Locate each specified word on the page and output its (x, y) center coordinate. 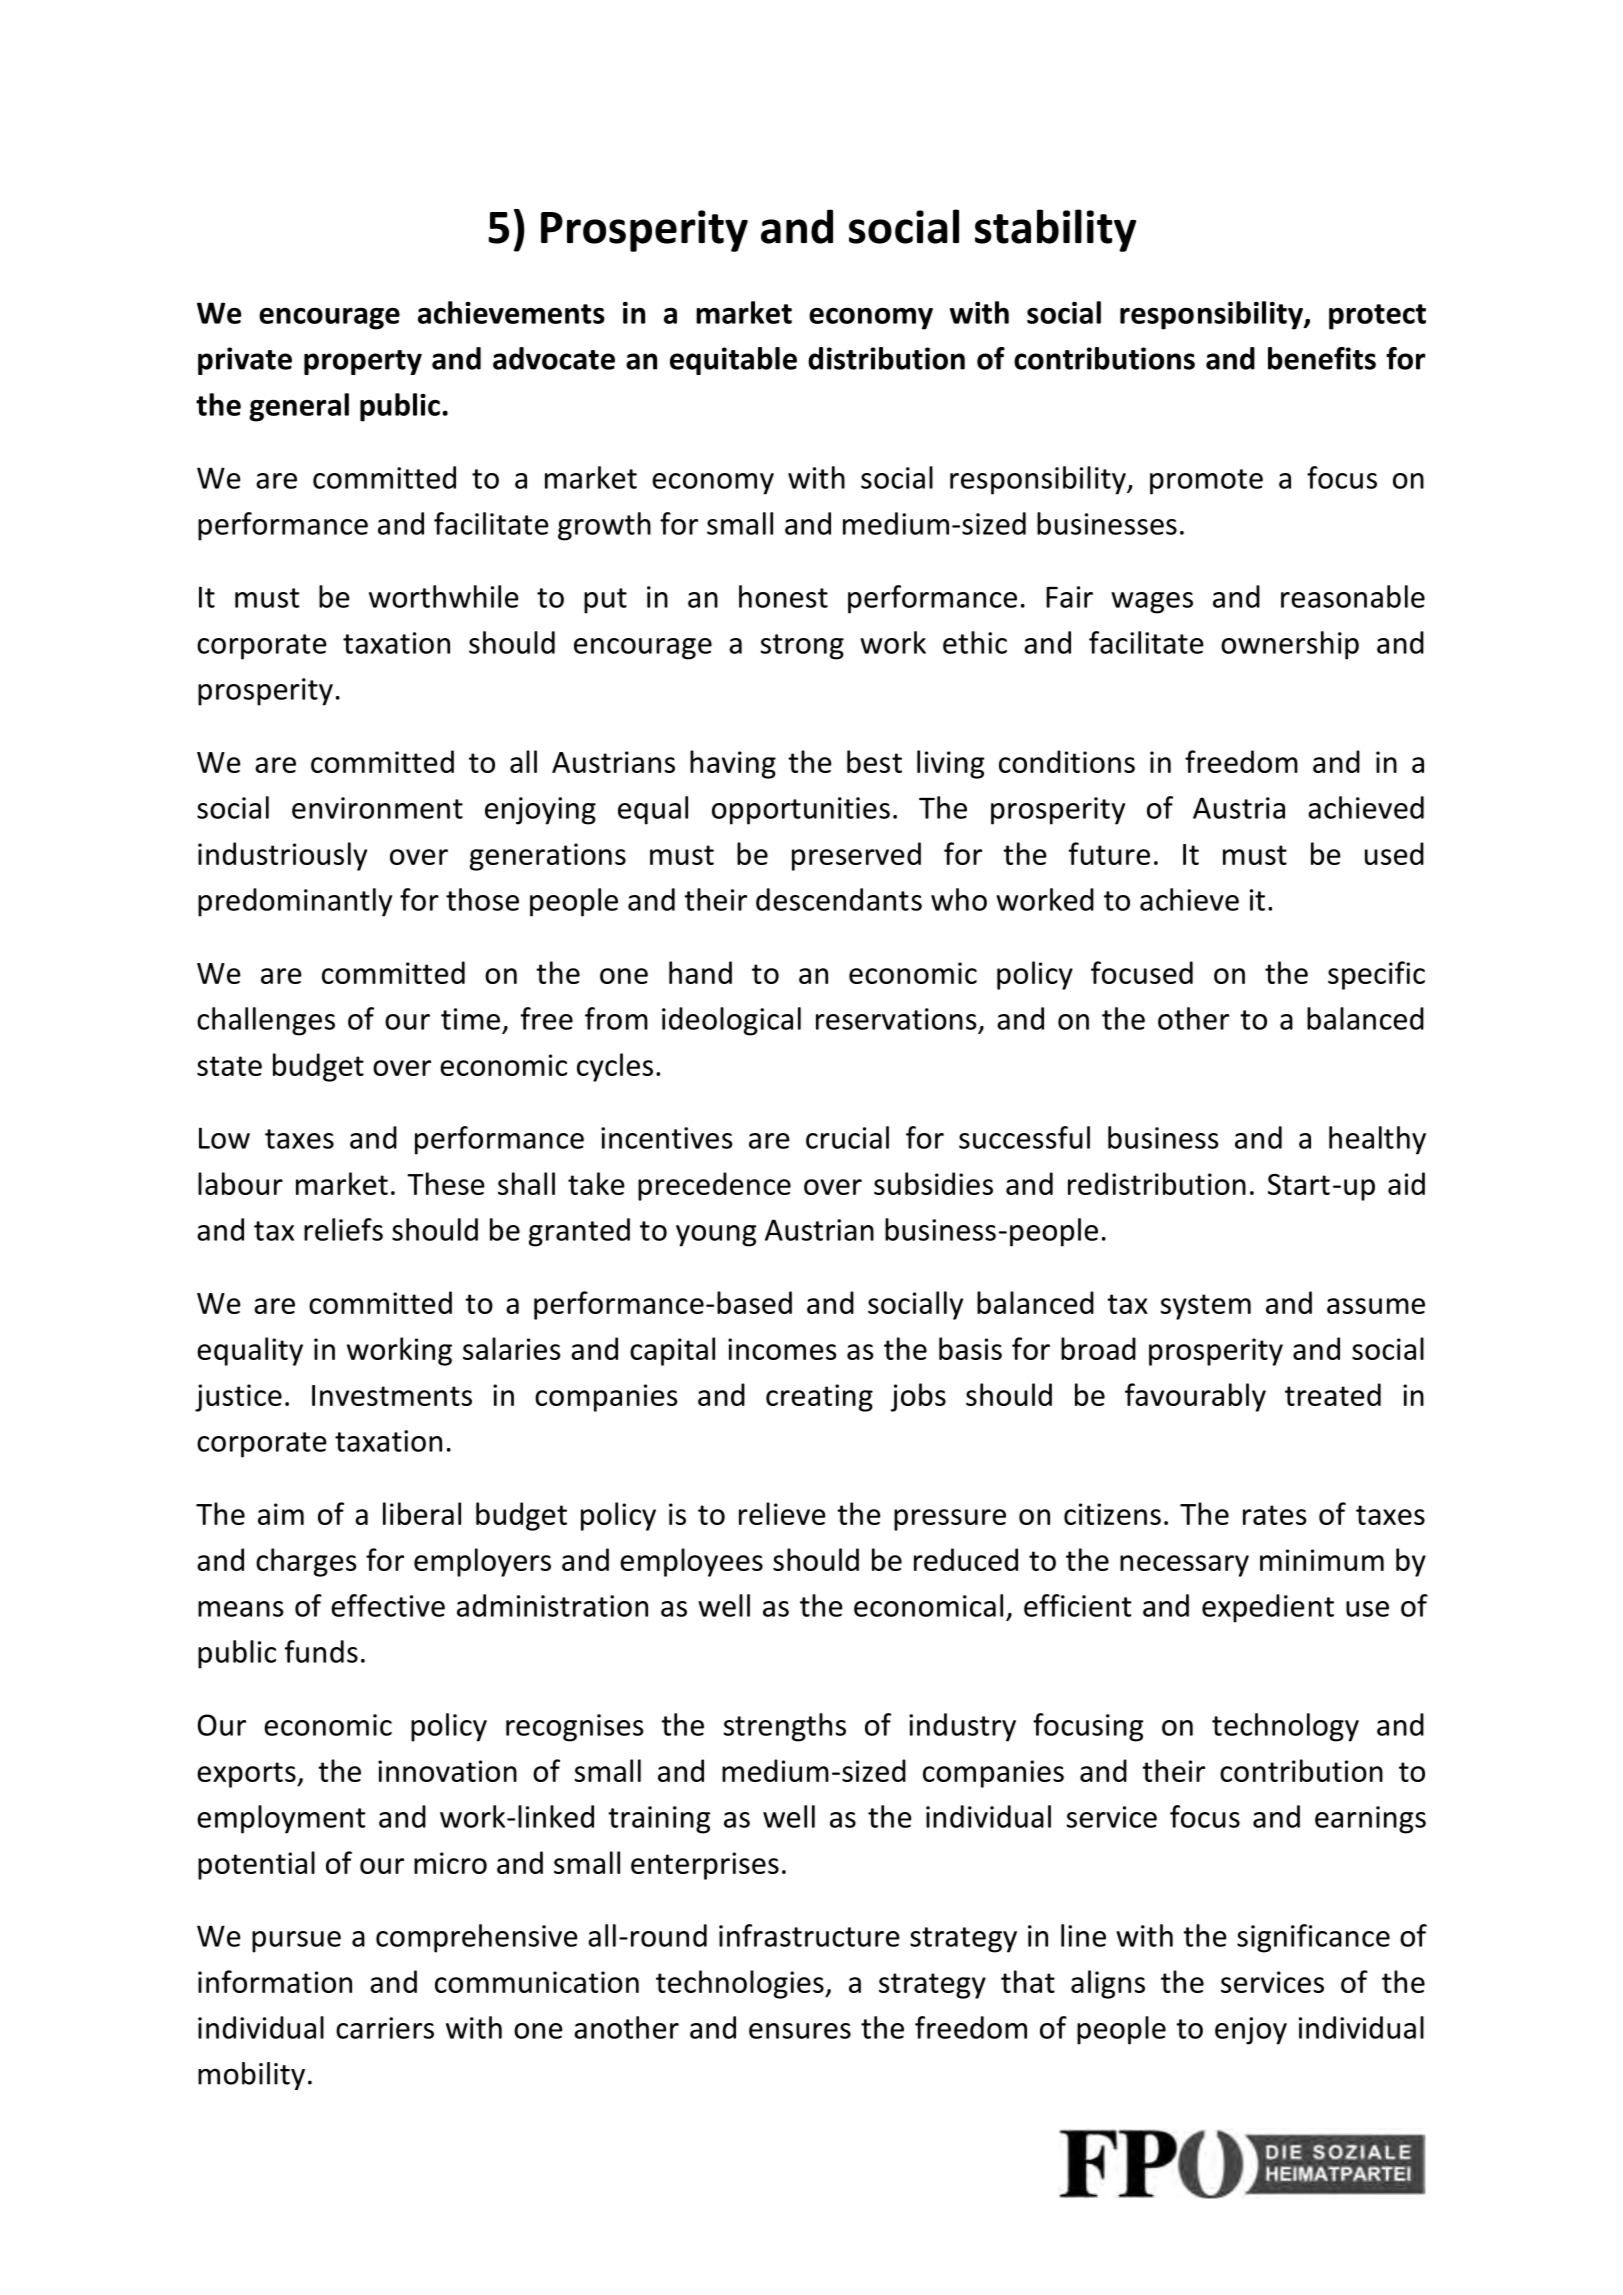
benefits (1322, 358)
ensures (800, 2031)
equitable (733, 361)
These (446, 1183)
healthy (1377, 1140)
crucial (847, 1137)
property (363, 362)
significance (1313, 1938)
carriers (385, 2028)
